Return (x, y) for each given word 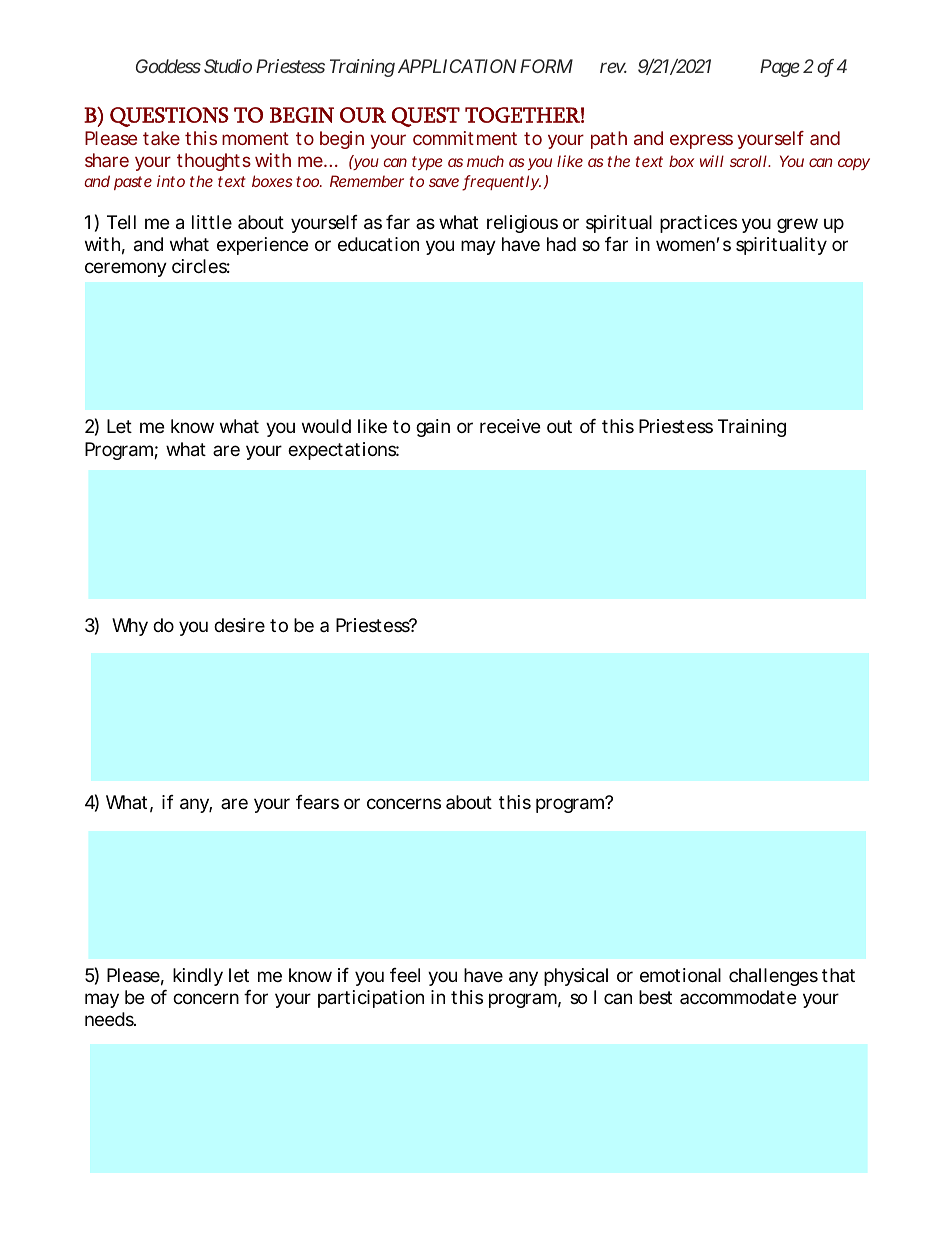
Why (130, 627)
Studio (228, 66)
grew (797, 225)
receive (510, 426)
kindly (198, 977)
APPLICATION (457, 66)
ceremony (126, 269)
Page (780, 68)
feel (405, 975)
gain (433, 428)
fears (317, 802)
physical (576, 977)
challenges (773, 977)
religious (522, 224)
